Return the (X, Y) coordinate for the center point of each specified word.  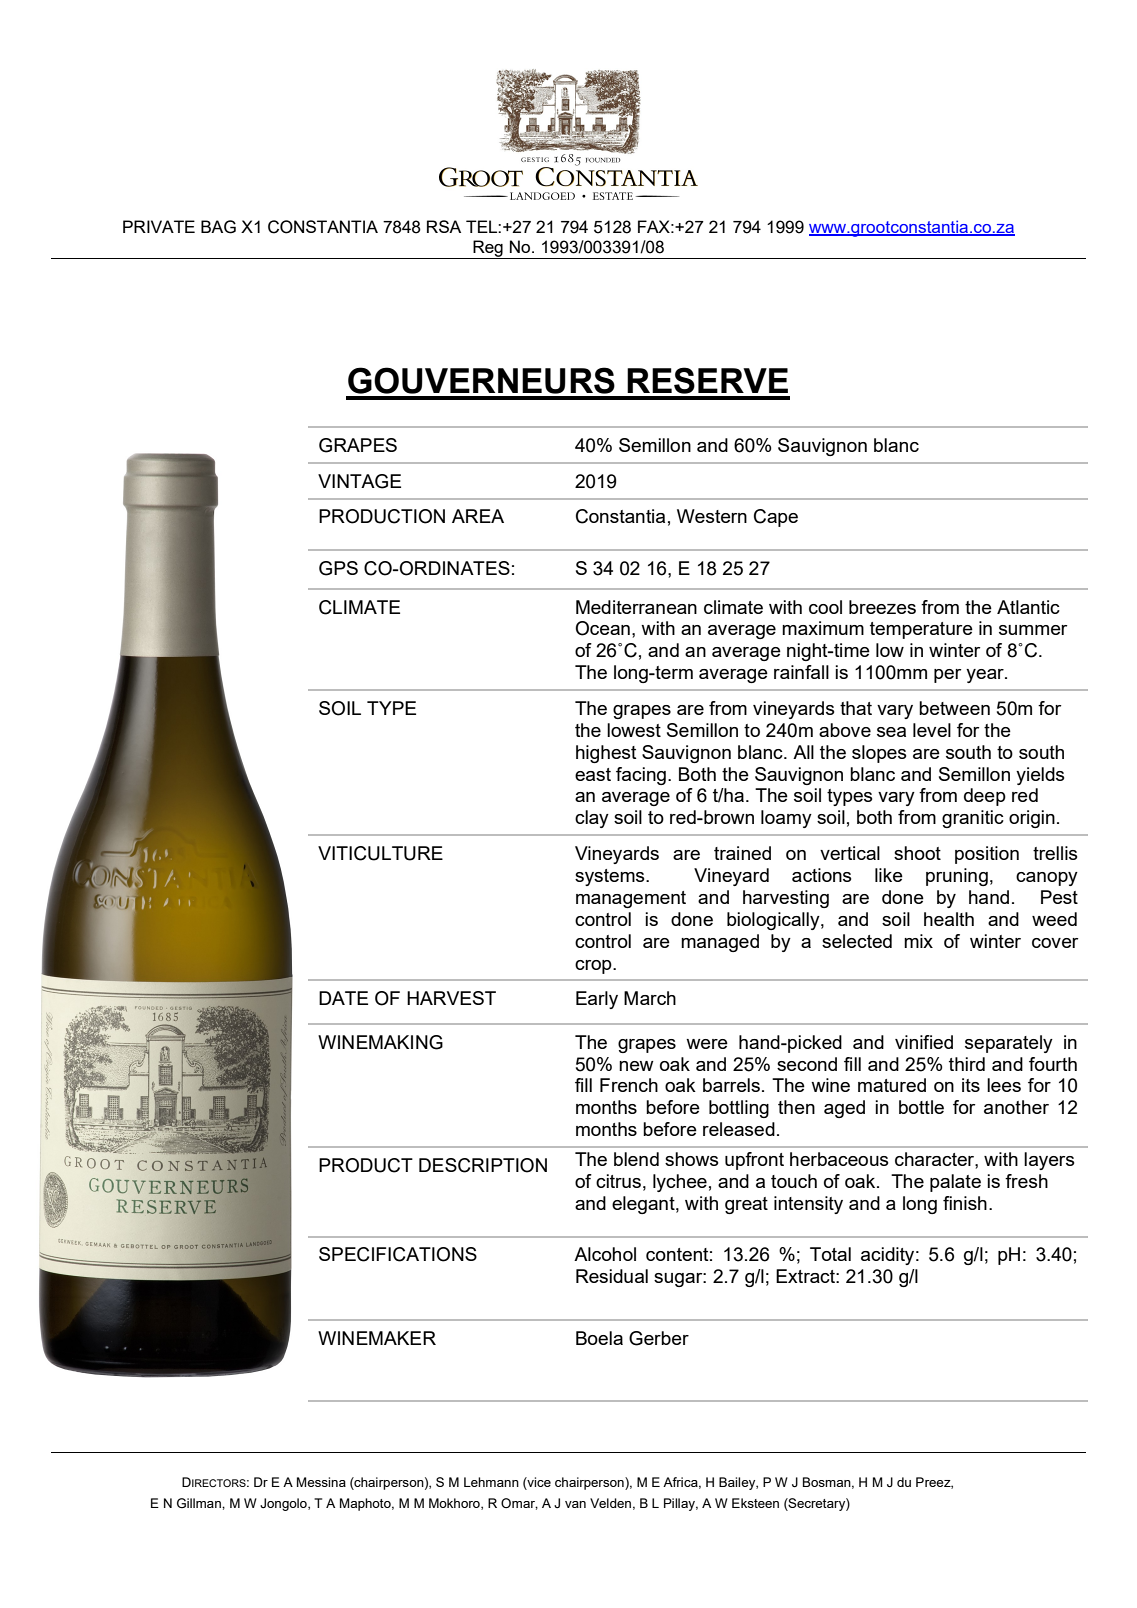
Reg (488, 249)
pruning (957, 877)
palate (955, 1183)
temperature (921, 630)
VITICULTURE (380, 853)
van (575, 1504)
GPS (338, 568)
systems (611, 877)
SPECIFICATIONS (398, 1254)
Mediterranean (636, 607)
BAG (218, 227)
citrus (618, 1181)
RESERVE (707, 380)
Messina (321, 1482)
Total (830, 1254)
